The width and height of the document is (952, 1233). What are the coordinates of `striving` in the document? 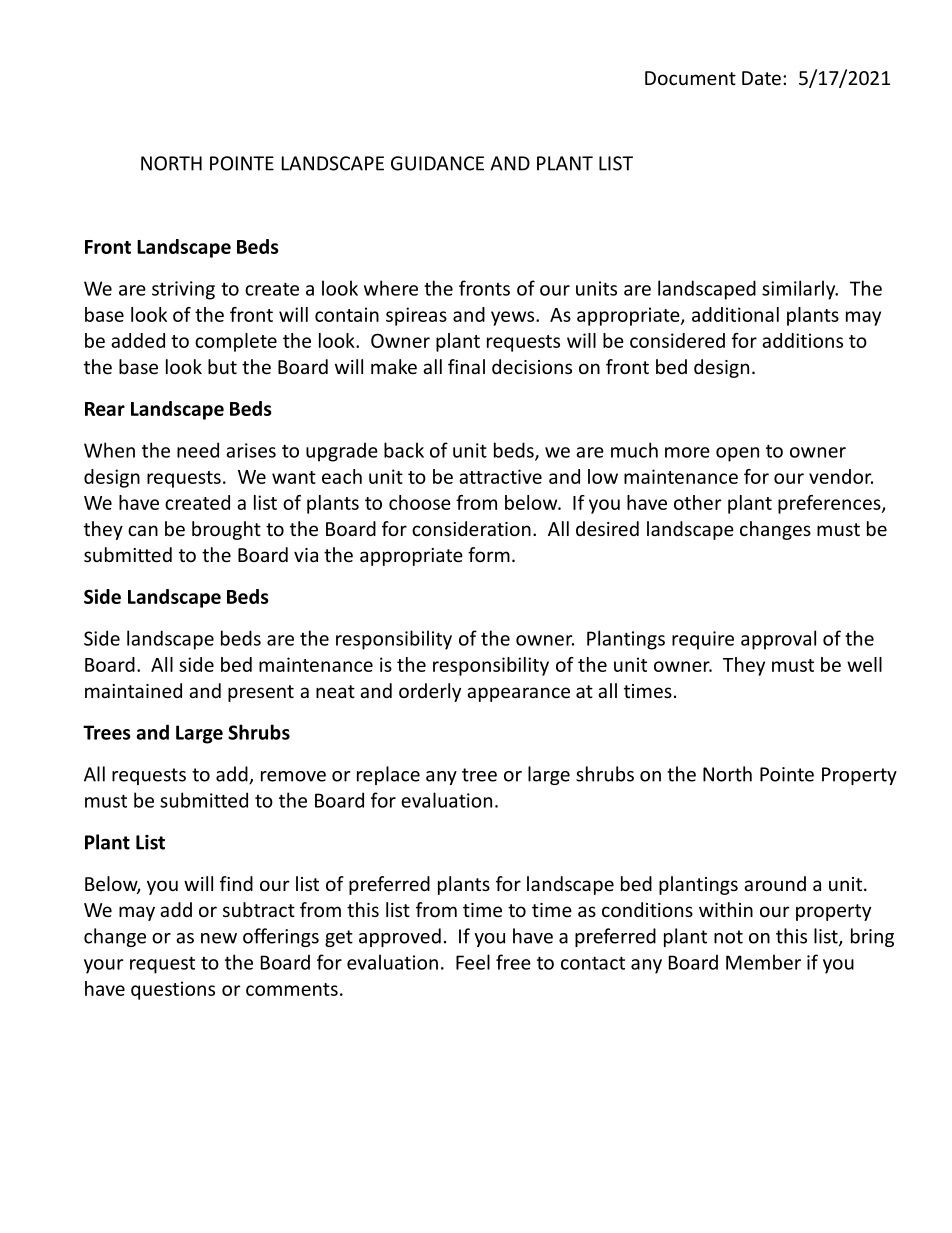 It's located at (183, 290).
